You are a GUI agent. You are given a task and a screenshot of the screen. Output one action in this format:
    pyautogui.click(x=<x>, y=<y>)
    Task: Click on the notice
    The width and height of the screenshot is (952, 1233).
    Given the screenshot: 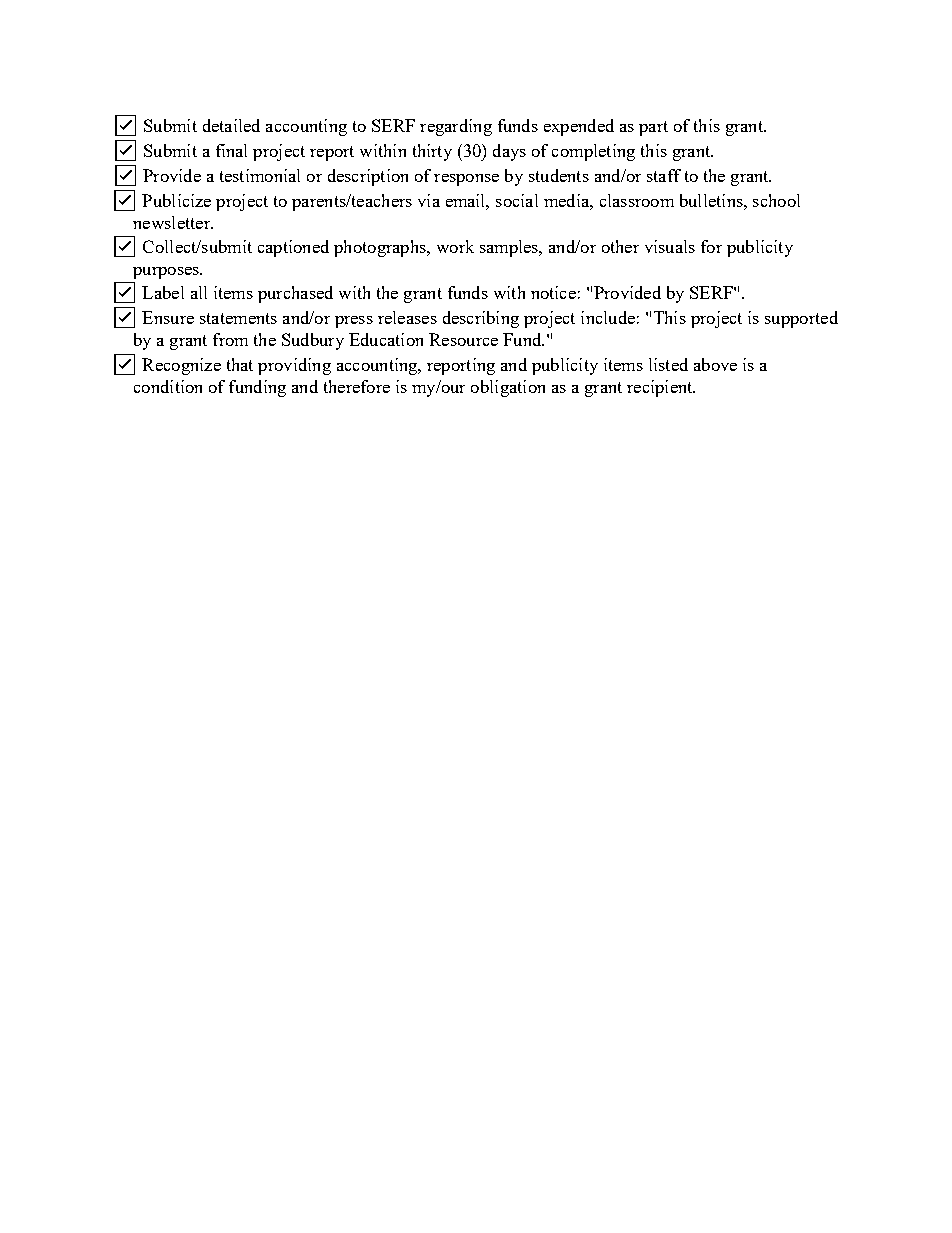 What is the action you would take?
    pyautogui.click(x=553, y=292)
